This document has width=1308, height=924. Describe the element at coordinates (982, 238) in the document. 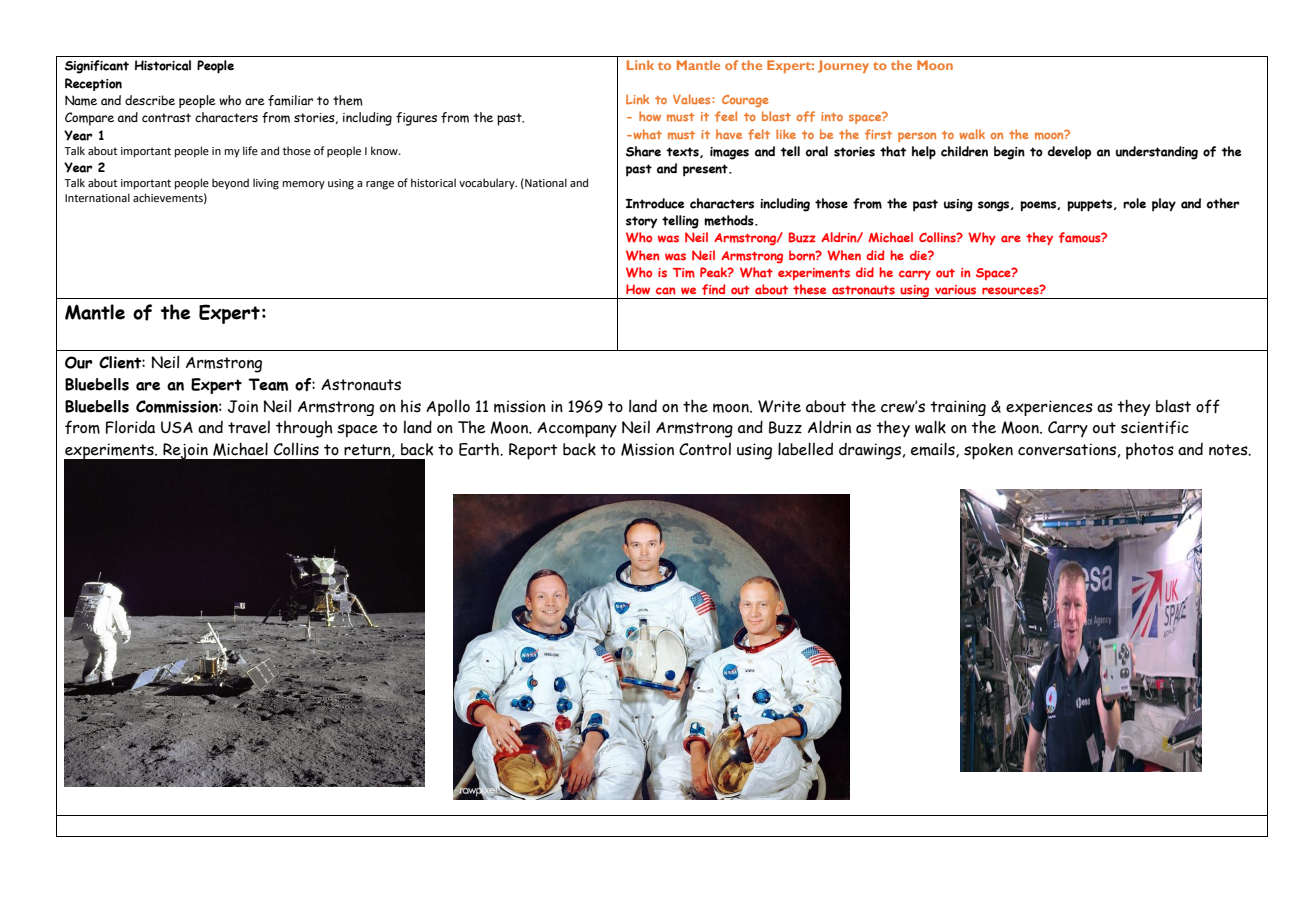

I see `Why` at that location.
